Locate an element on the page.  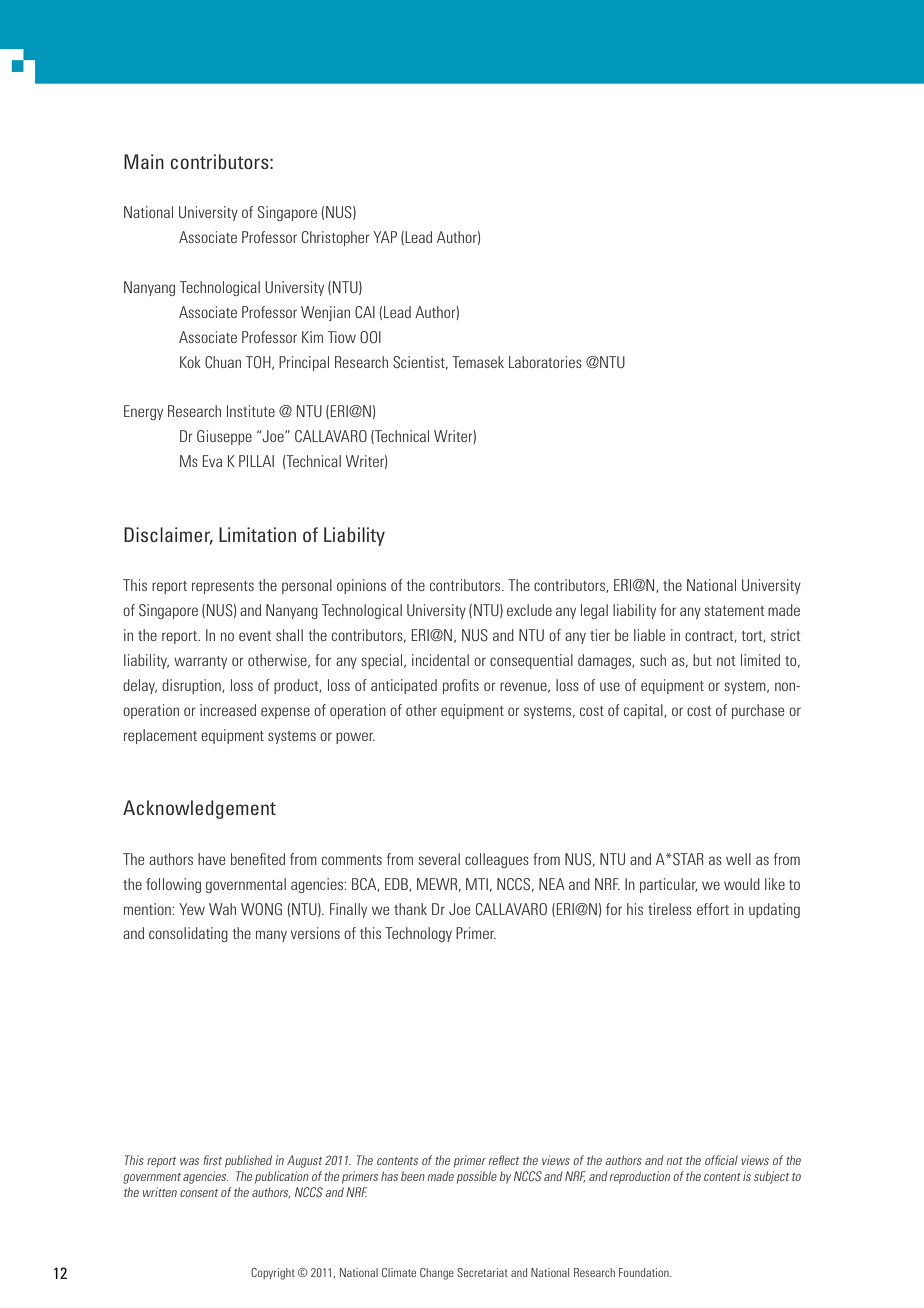
profits is located at coordinates (461, 686).
